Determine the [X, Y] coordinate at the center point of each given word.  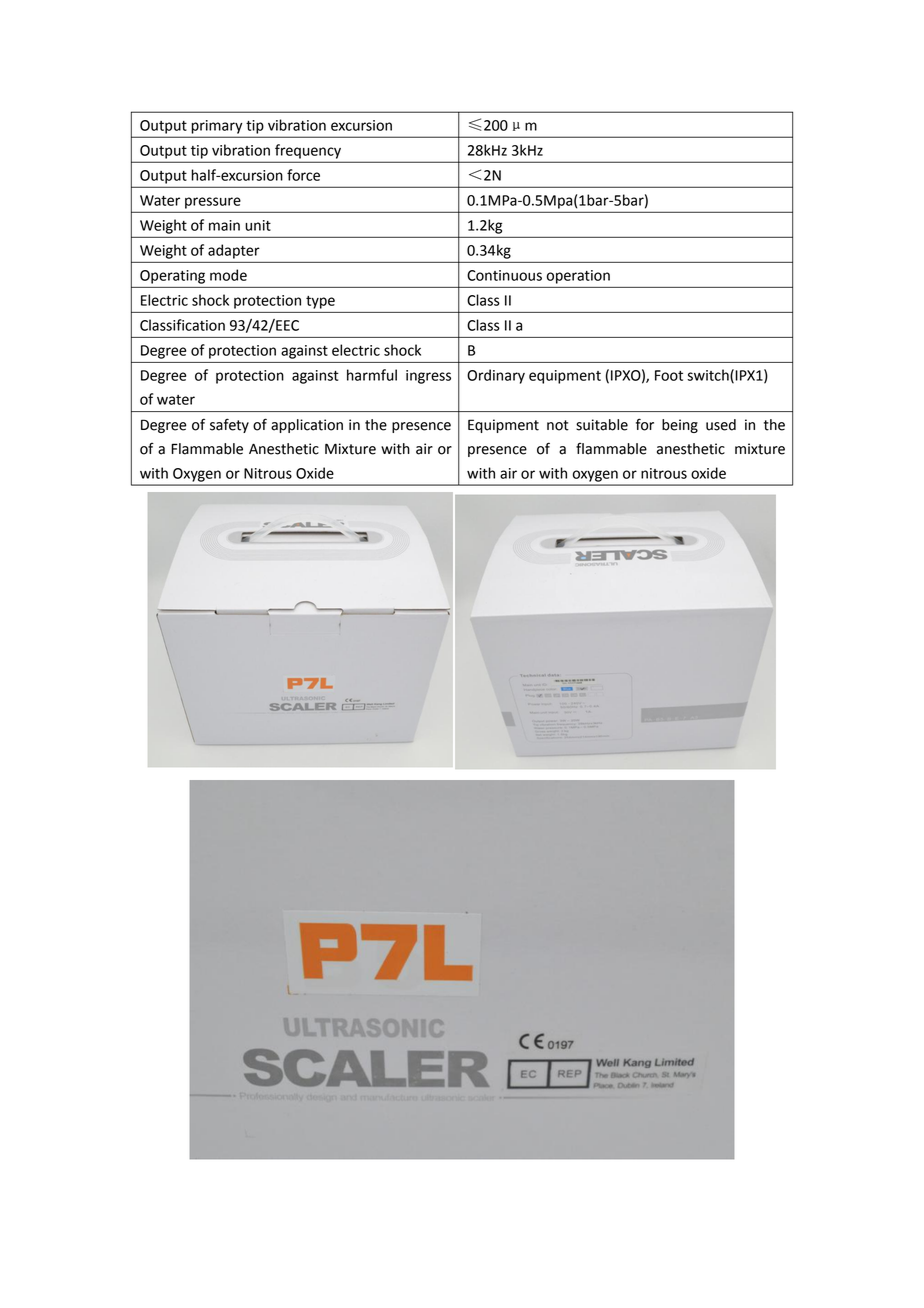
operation [578, 277]
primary [217, 127]
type [320, 302]
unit [258, 225]
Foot [669, 375]
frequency [308, 151]
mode [228, 275]
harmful [372, 375]
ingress [428, 377]
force [303, 175]
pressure [213, 203]
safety [229, 425]
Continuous [504, 275]
